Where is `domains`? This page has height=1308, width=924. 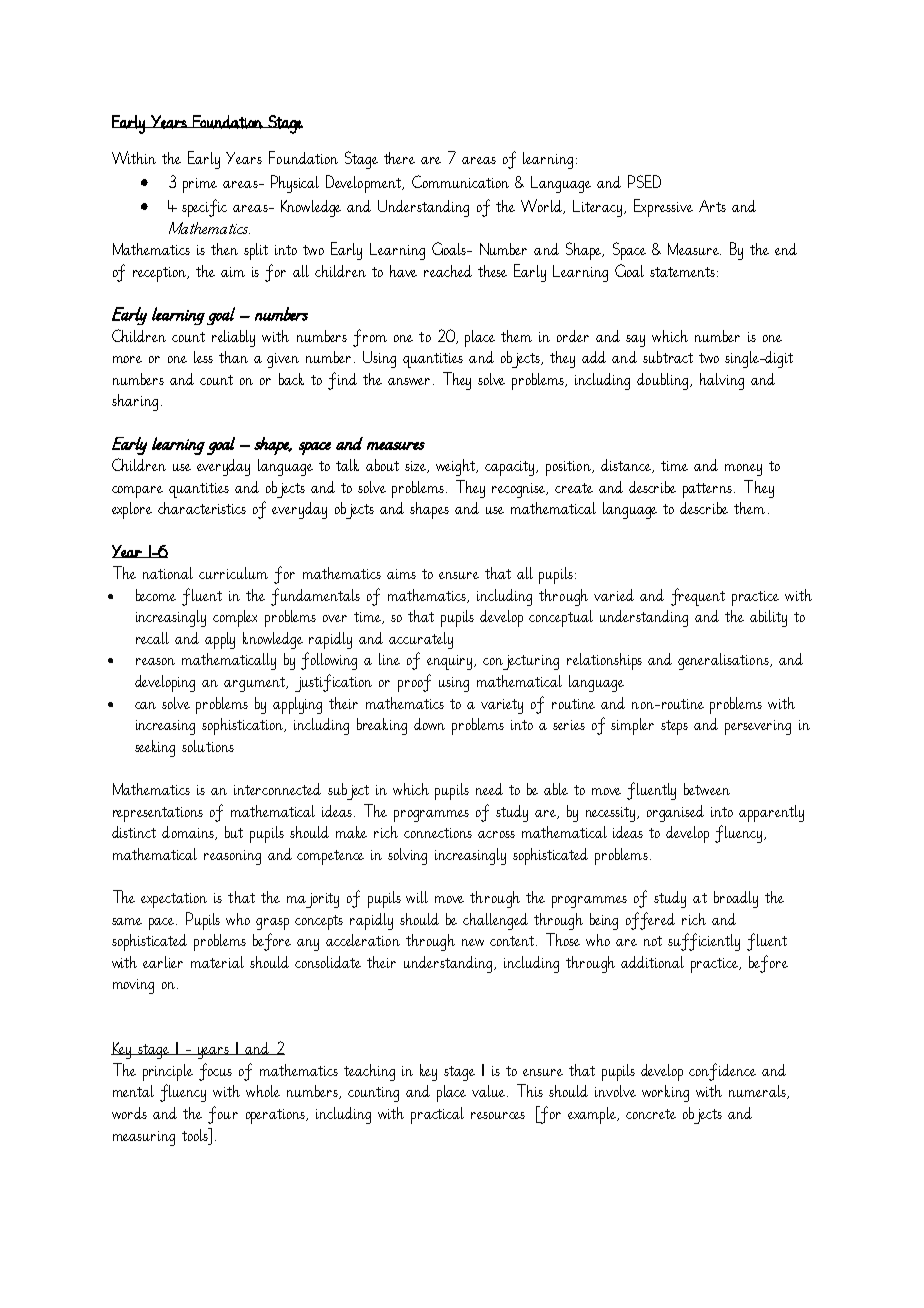
domains is located at coordinates (189, 833).
